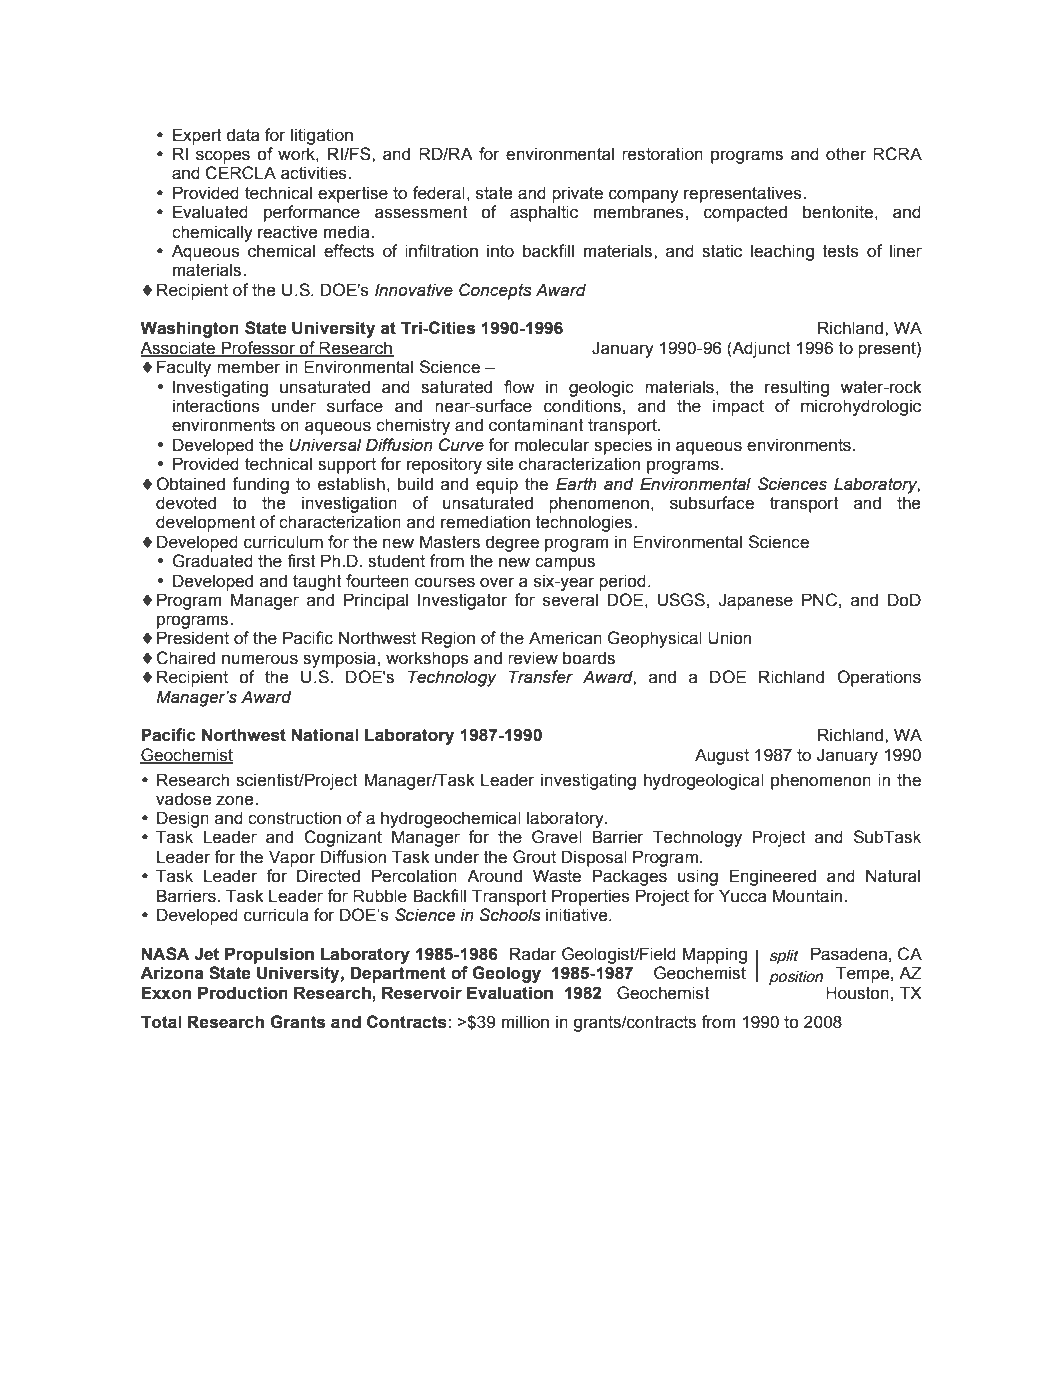  I want to click on Professor, so click(258, 348).
